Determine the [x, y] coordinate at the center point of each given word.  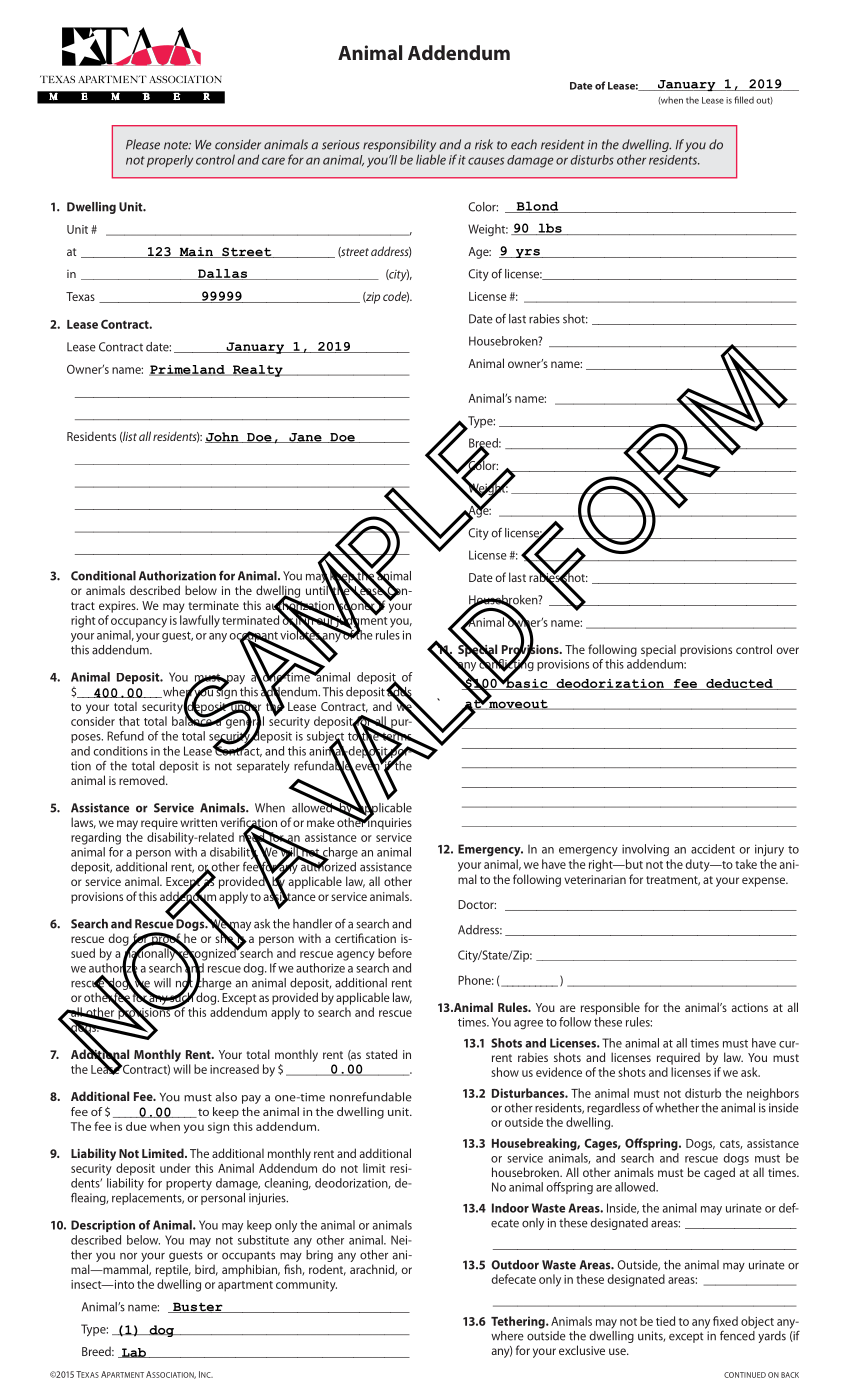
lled [747, 100]
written [198, 822]
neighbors [773, 1094]
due [136, 1126]
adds [399, 691]
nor [128, 1256]
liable [431, 159]
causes [486, 161]
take [746, 864]
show [505, 1072]
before [395, 953]
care [273, 161]
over [787, 650]
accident [713, 849]
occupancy [139, 623]
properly [170, 161]
